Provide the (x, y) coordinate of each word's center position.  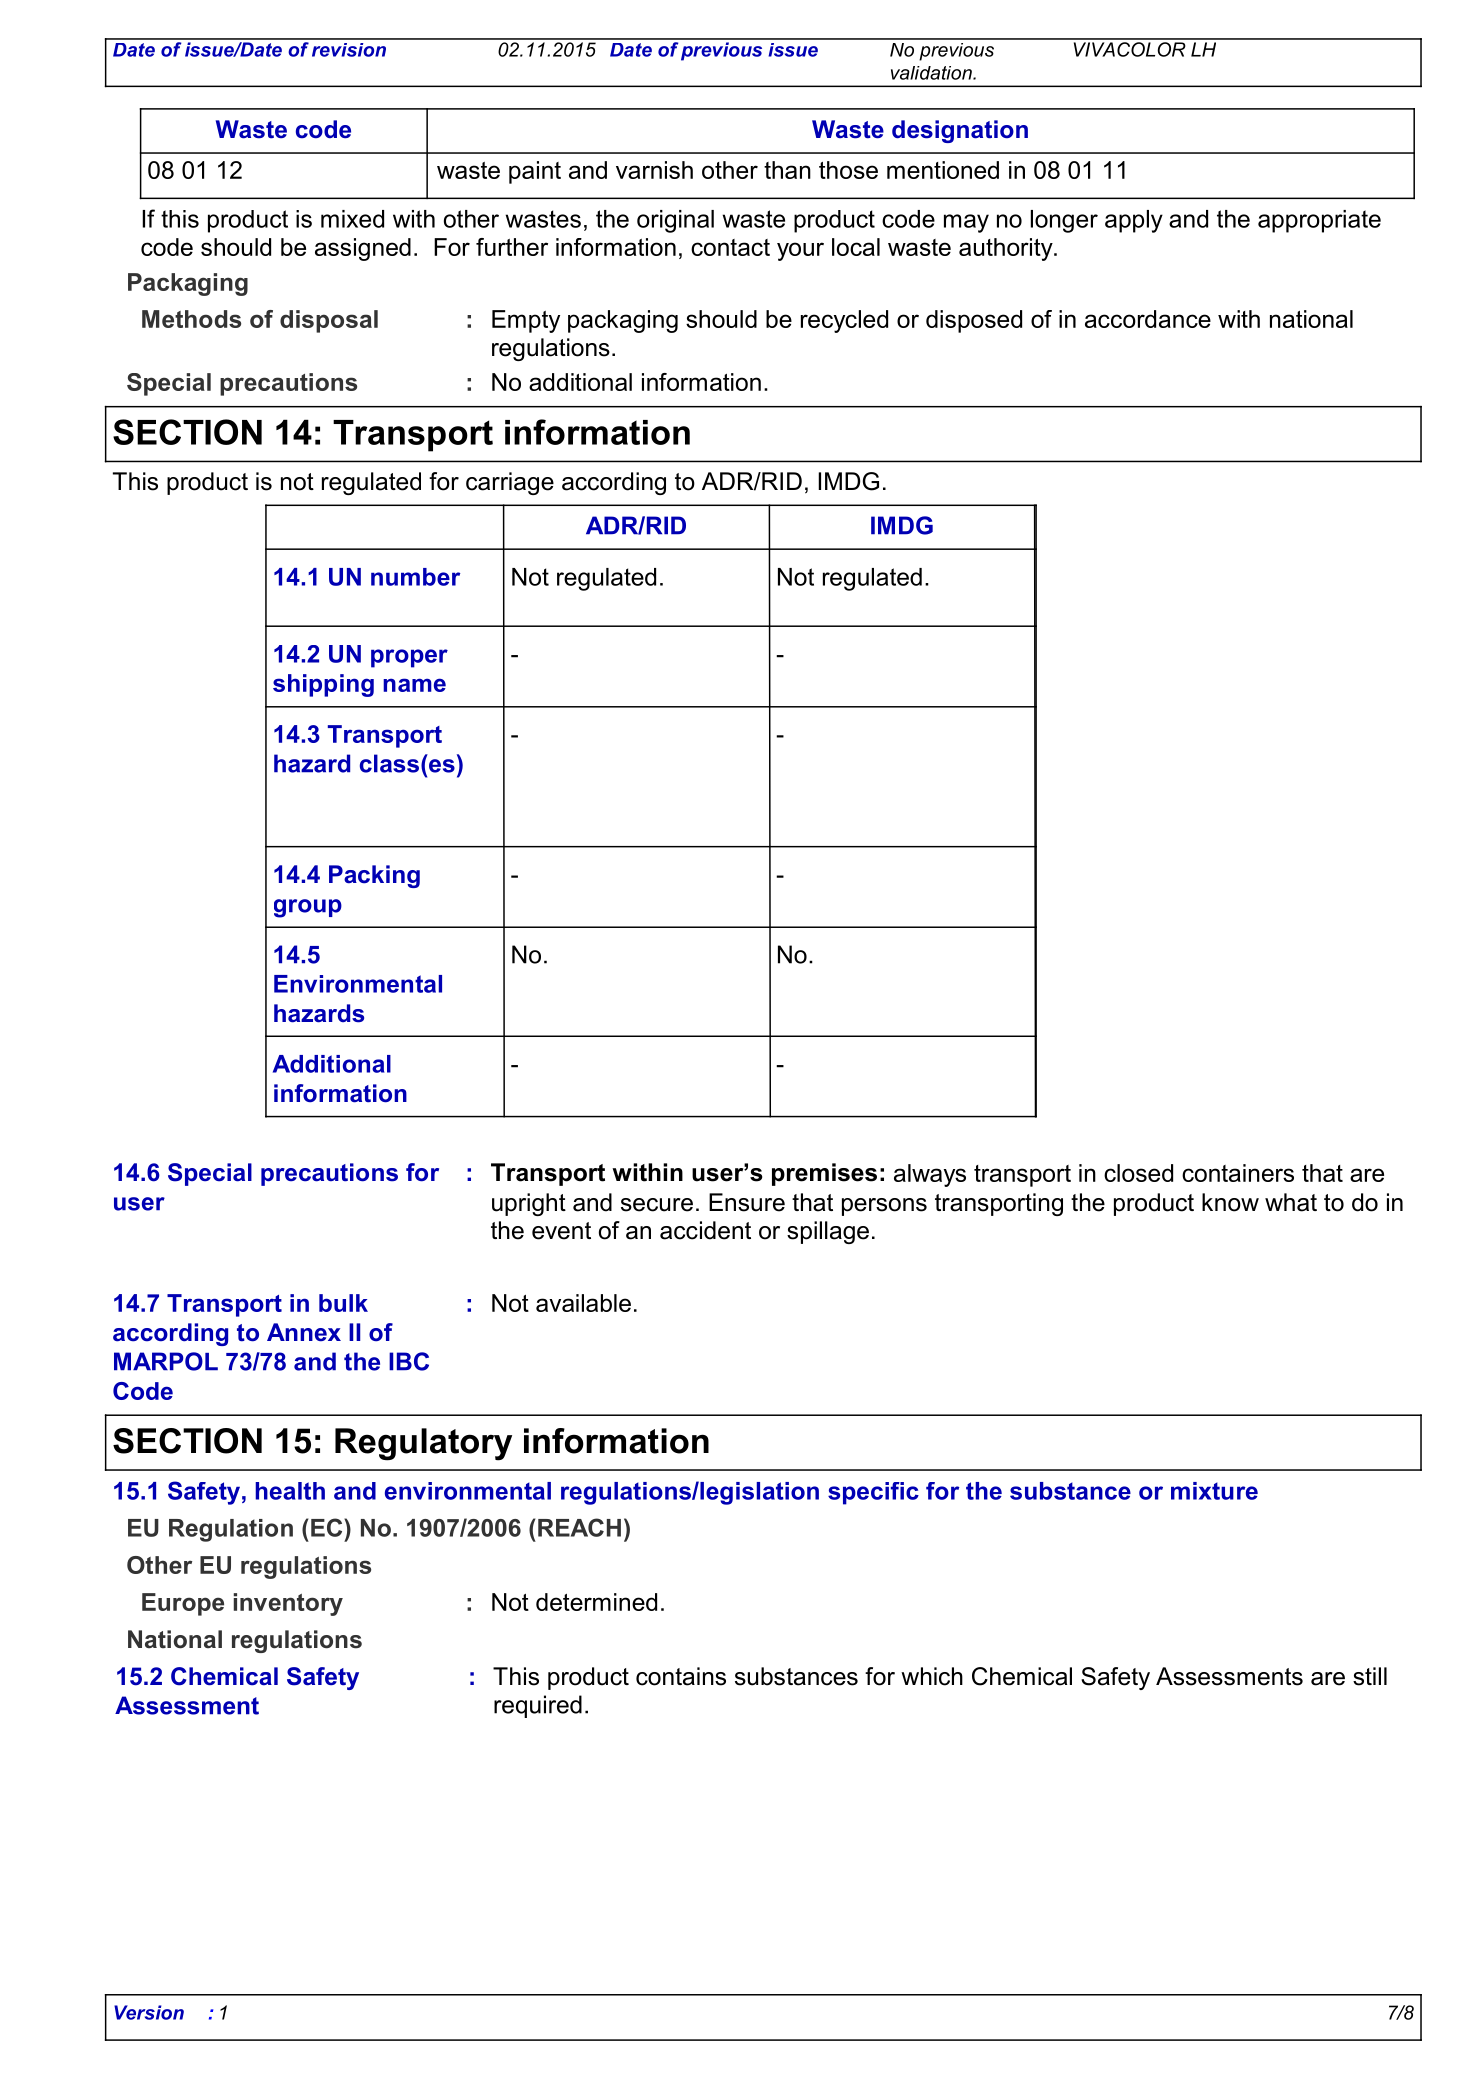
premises (824, 1174)
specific (873, 1493)
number (415, 577)
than (787, 170)
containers (1238, 1173)
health (290, 1491)
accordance (1148, 319)
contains (681, 1676)
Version (149, 2012)
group (308, 908)
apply (1134, 221)
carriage (510, 483)
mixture (1214, 1491)
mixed (352, 219)
